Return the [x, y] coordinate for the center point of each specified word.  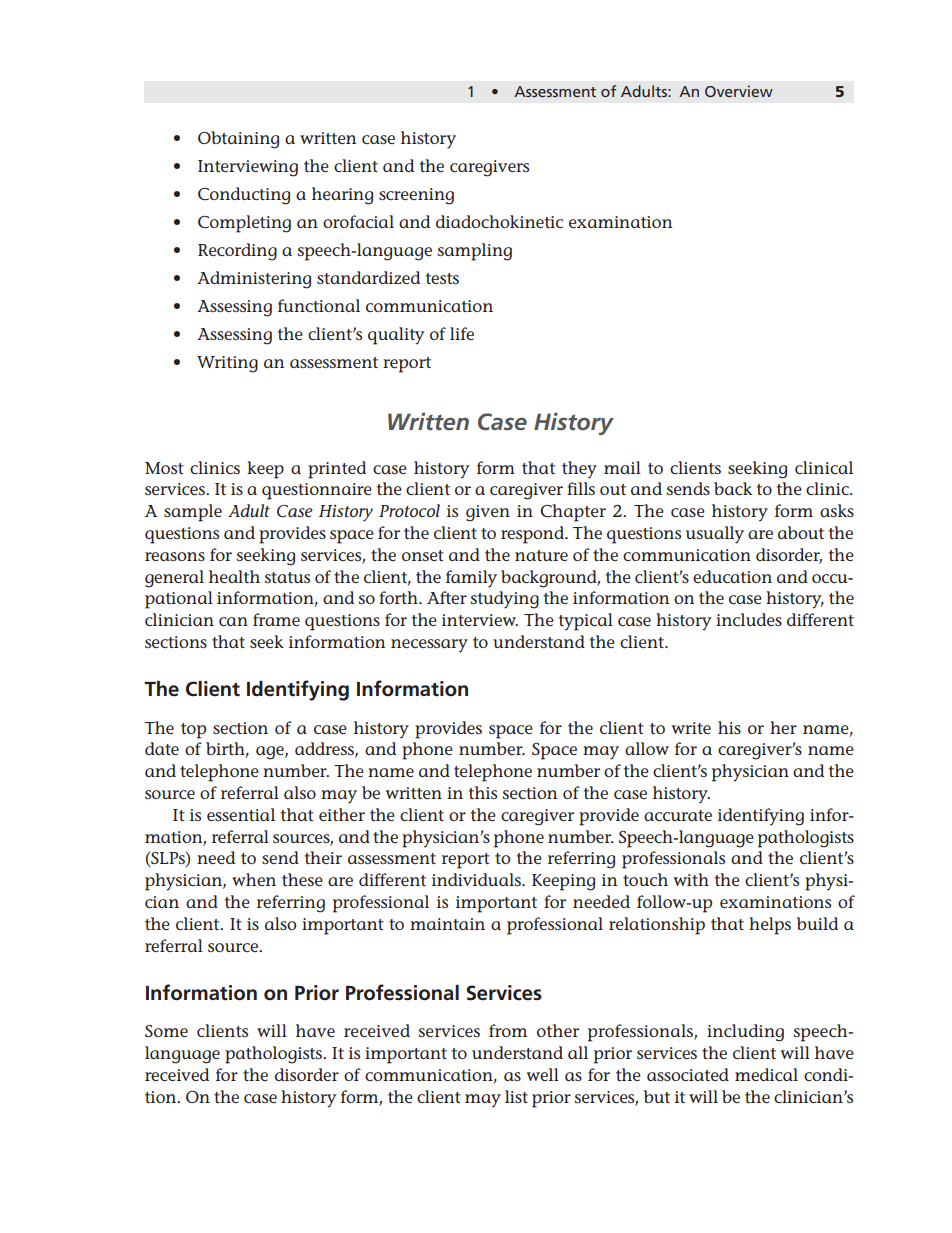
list [516, 1096]
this [482, 792]
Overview [739, 91]
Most [164, 468]
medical [766, 1074]
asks [837, 510]
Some [166, 1031]
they [579, 470]
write [691, 728]
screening [416, 196]
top [193, 731]
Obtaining [238, 140]
